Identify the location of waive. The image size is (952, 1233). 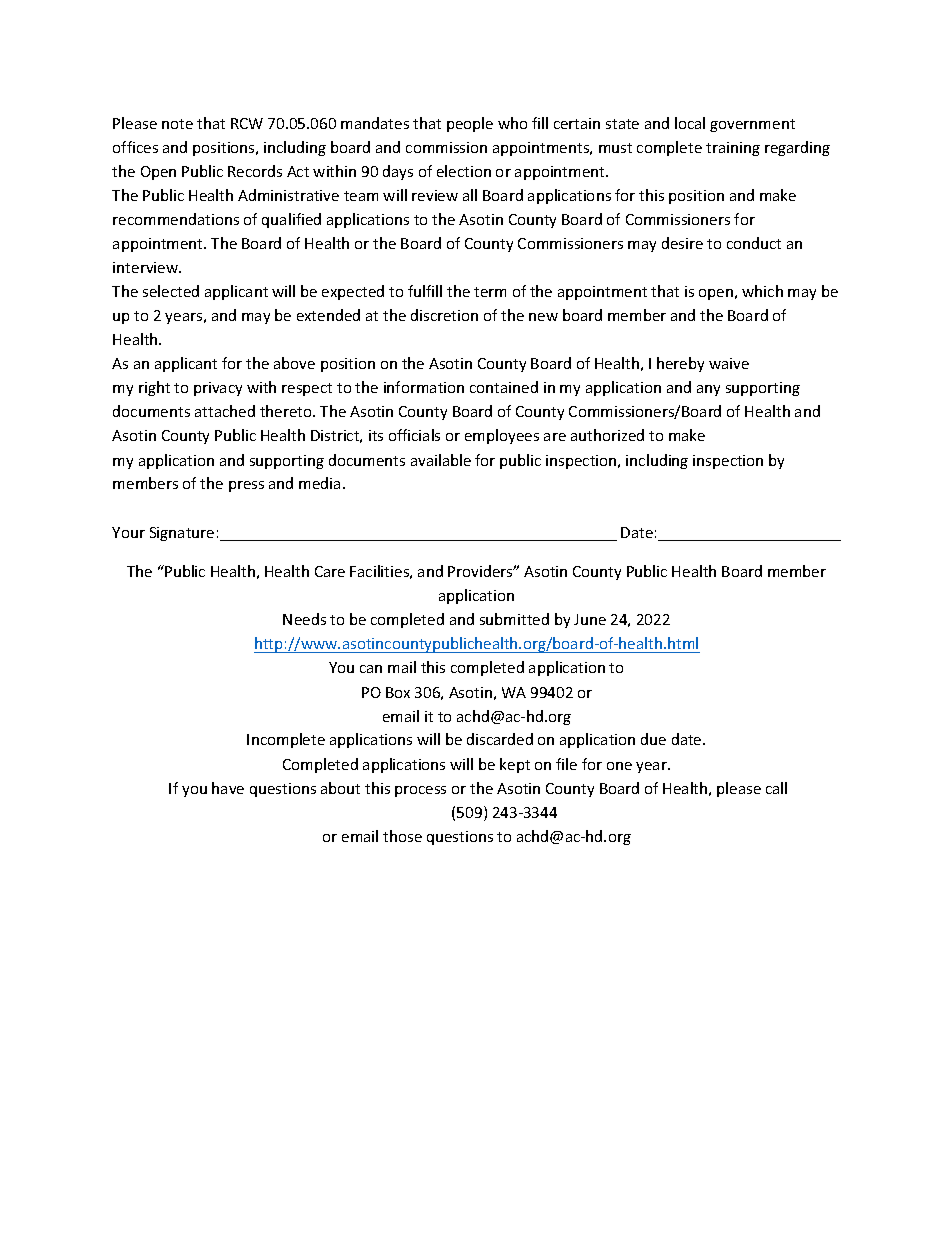
(729, 363).
